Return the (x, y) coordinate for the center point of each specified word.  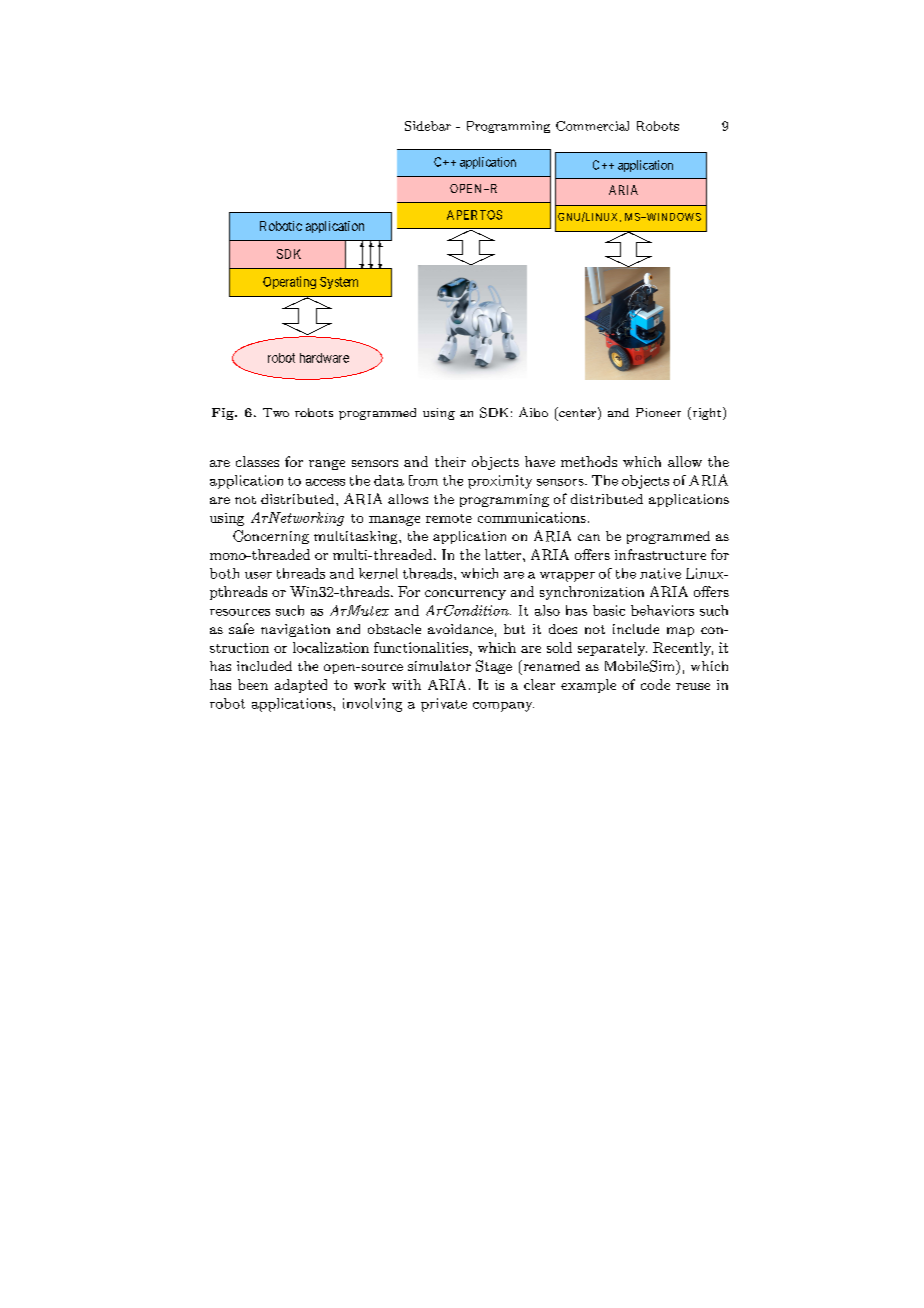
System (339, 283)
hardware (324, 358)
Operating (289, 282)
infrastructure (660, 554)
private (444, 705)
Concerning (271, 537)
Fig (224, 414)
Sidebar (428, 126)
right (707, 413)
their (450, 461)
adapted (301, 686)
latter (504, 554)
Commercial (592, 126)
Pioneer (658, 412)
